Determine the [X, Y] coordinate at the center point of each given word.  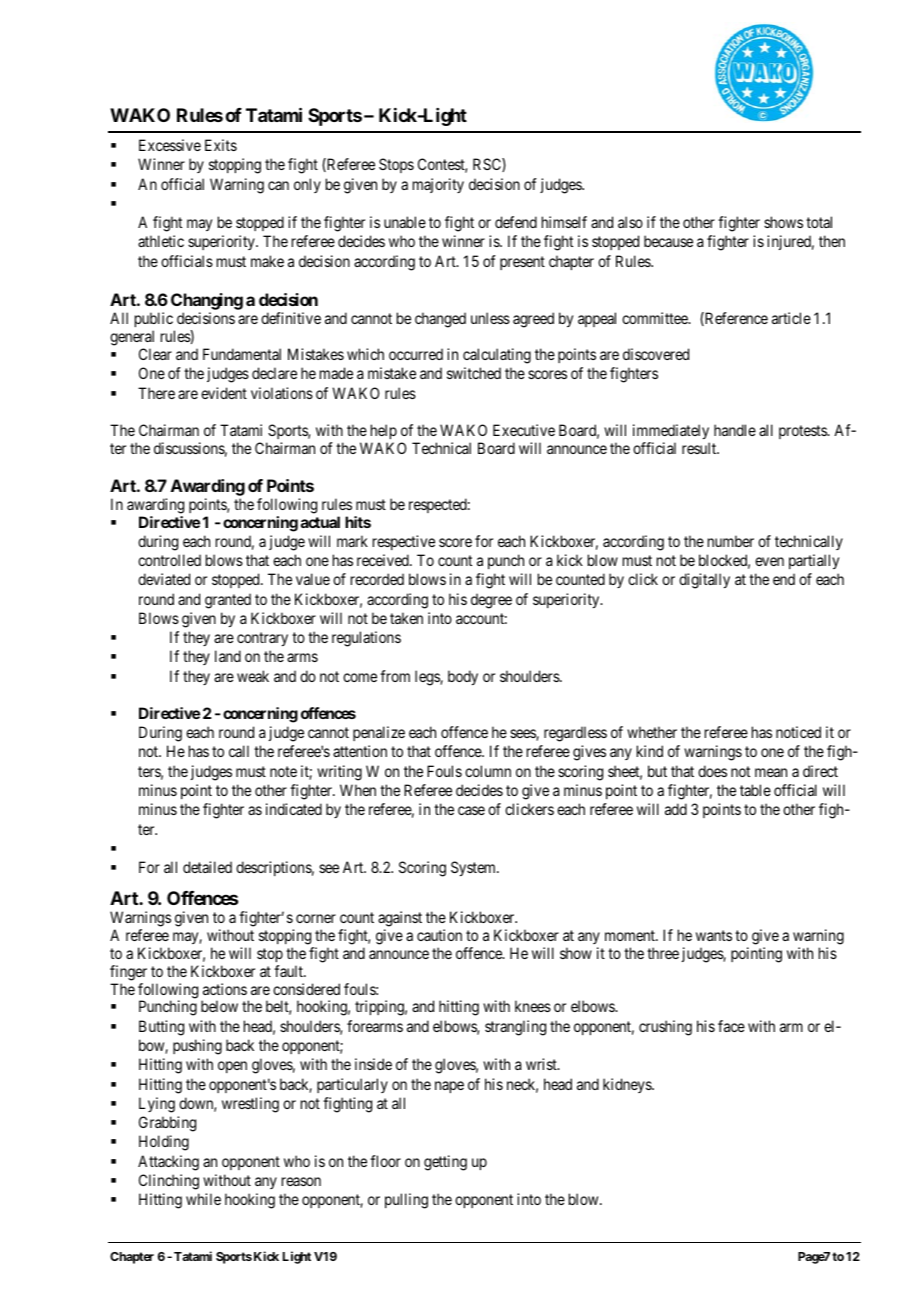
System [474, 868]
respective [404, 542]
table [755, 790]
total [819, 222]
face [731, 1026]
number [731, 541]
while [203, 1199]
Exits [221, 145]
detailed [207, 867]
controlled [169, 560]
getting [445, 1163]
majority [438, 185]
